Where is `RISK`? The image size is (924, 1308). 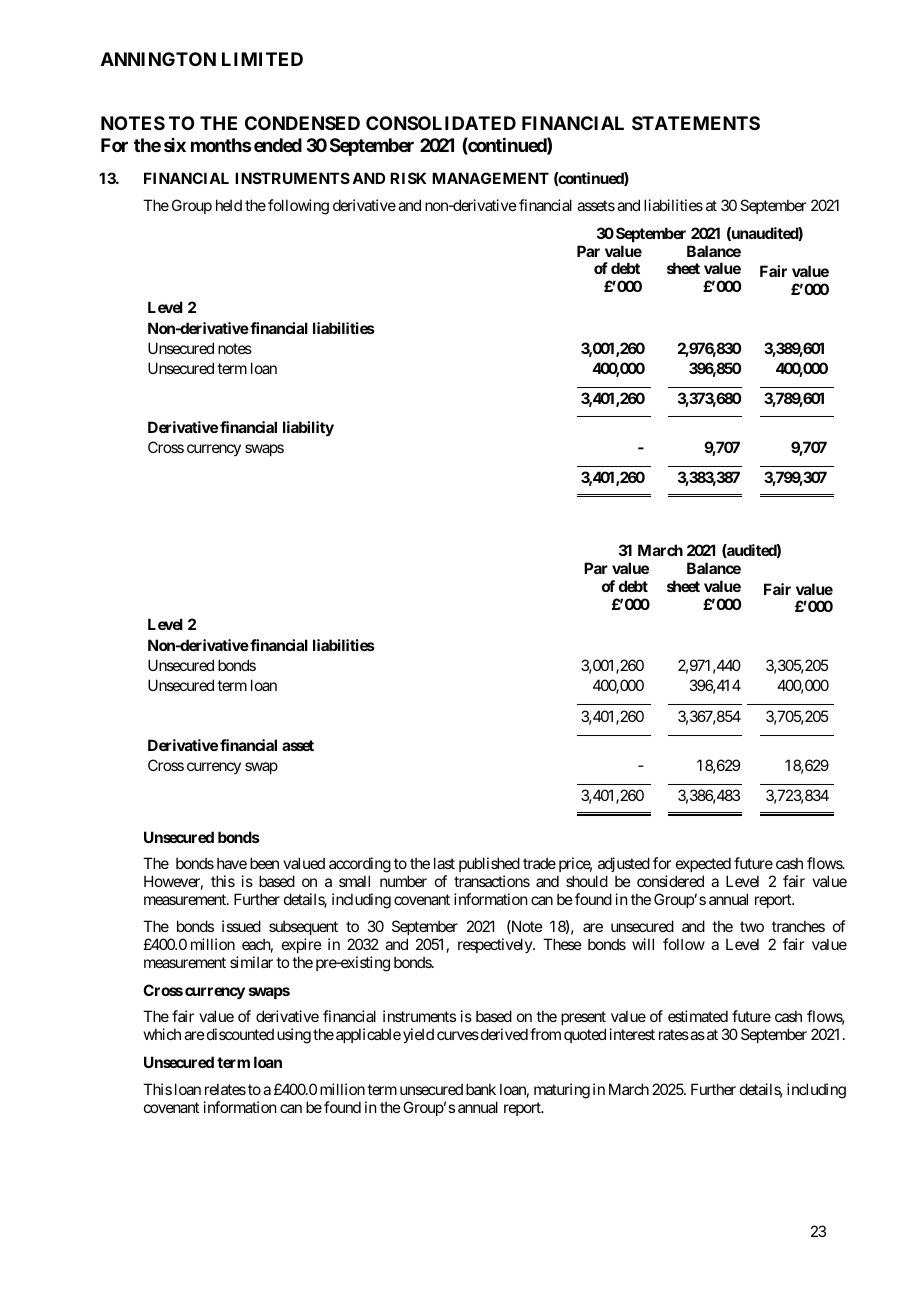
RISK is located at coordinates (408, 178).
